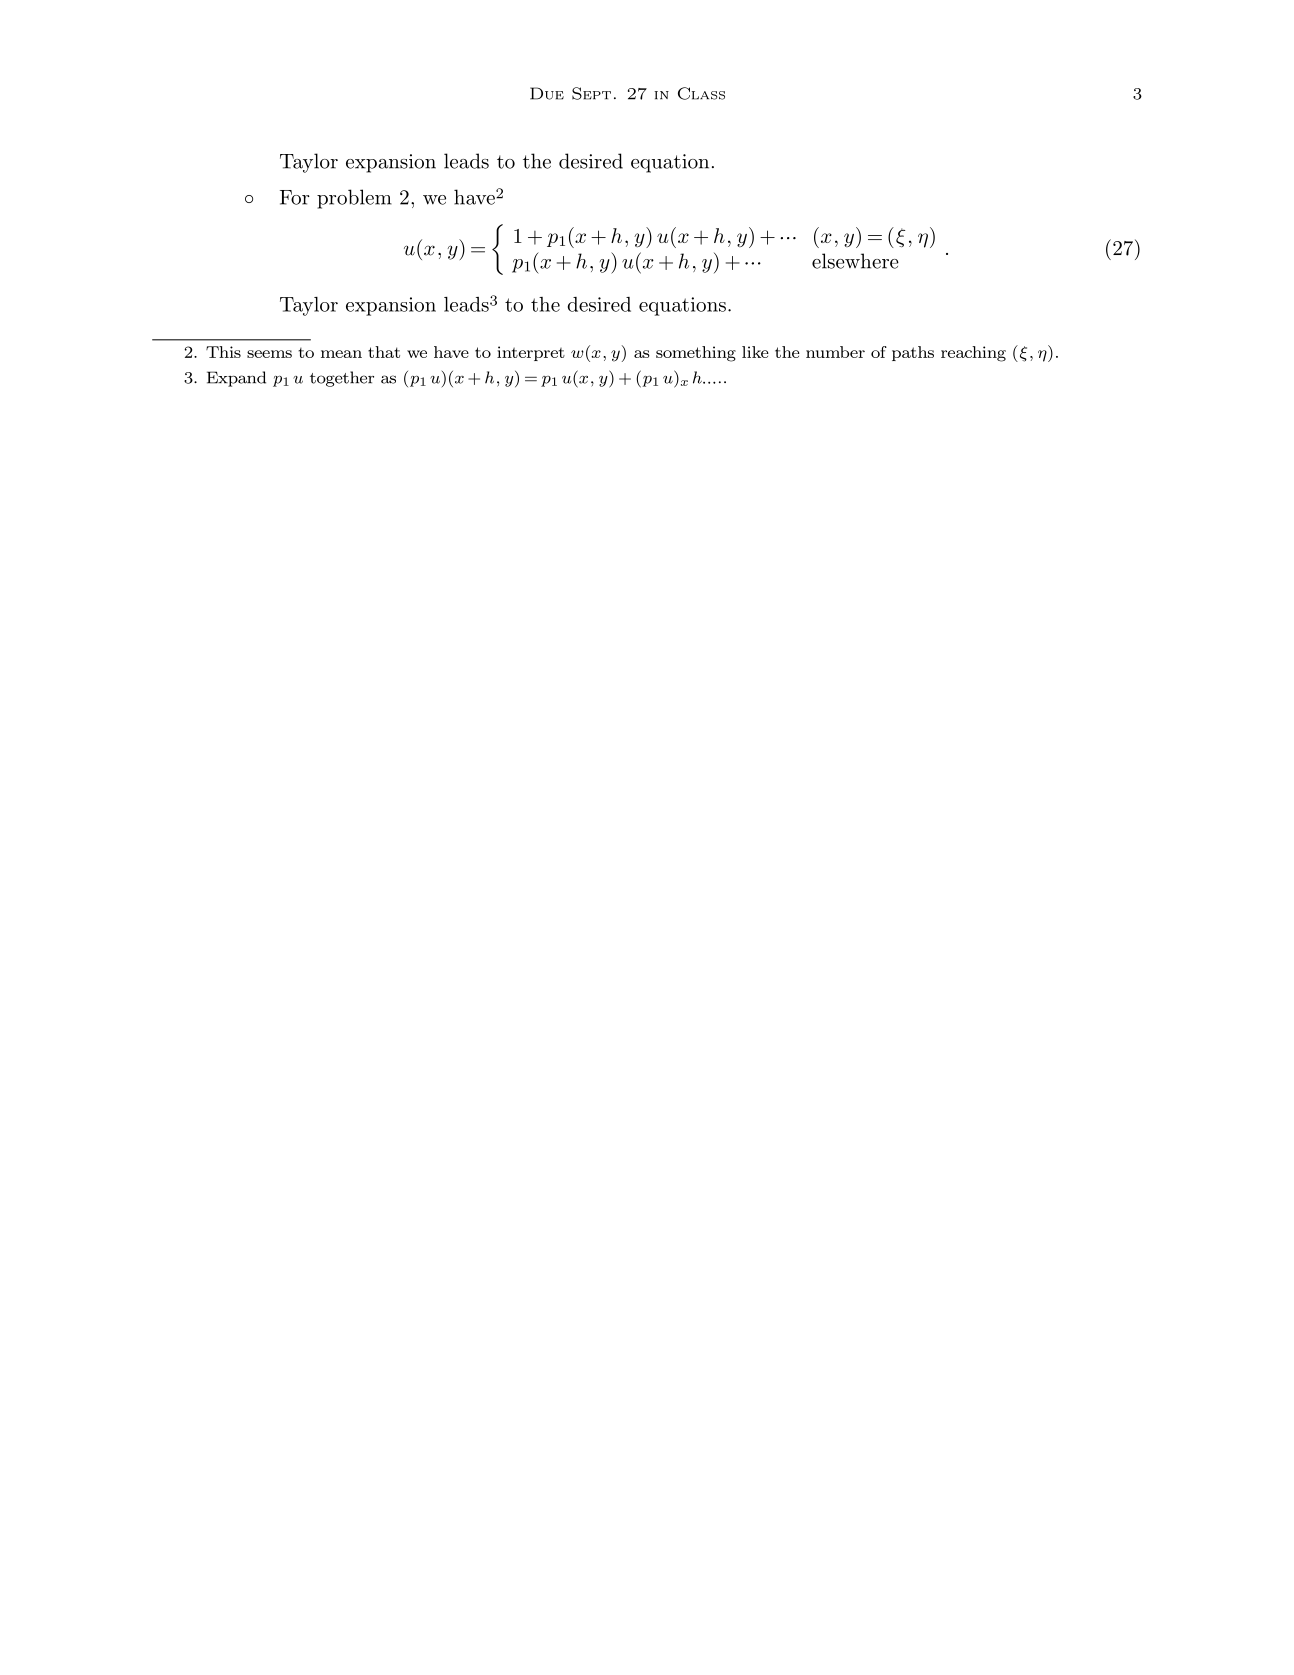 The image size is (1294, 1675). Describe the element at coordinates (342, 379) in the page. I see `together` at that location.
